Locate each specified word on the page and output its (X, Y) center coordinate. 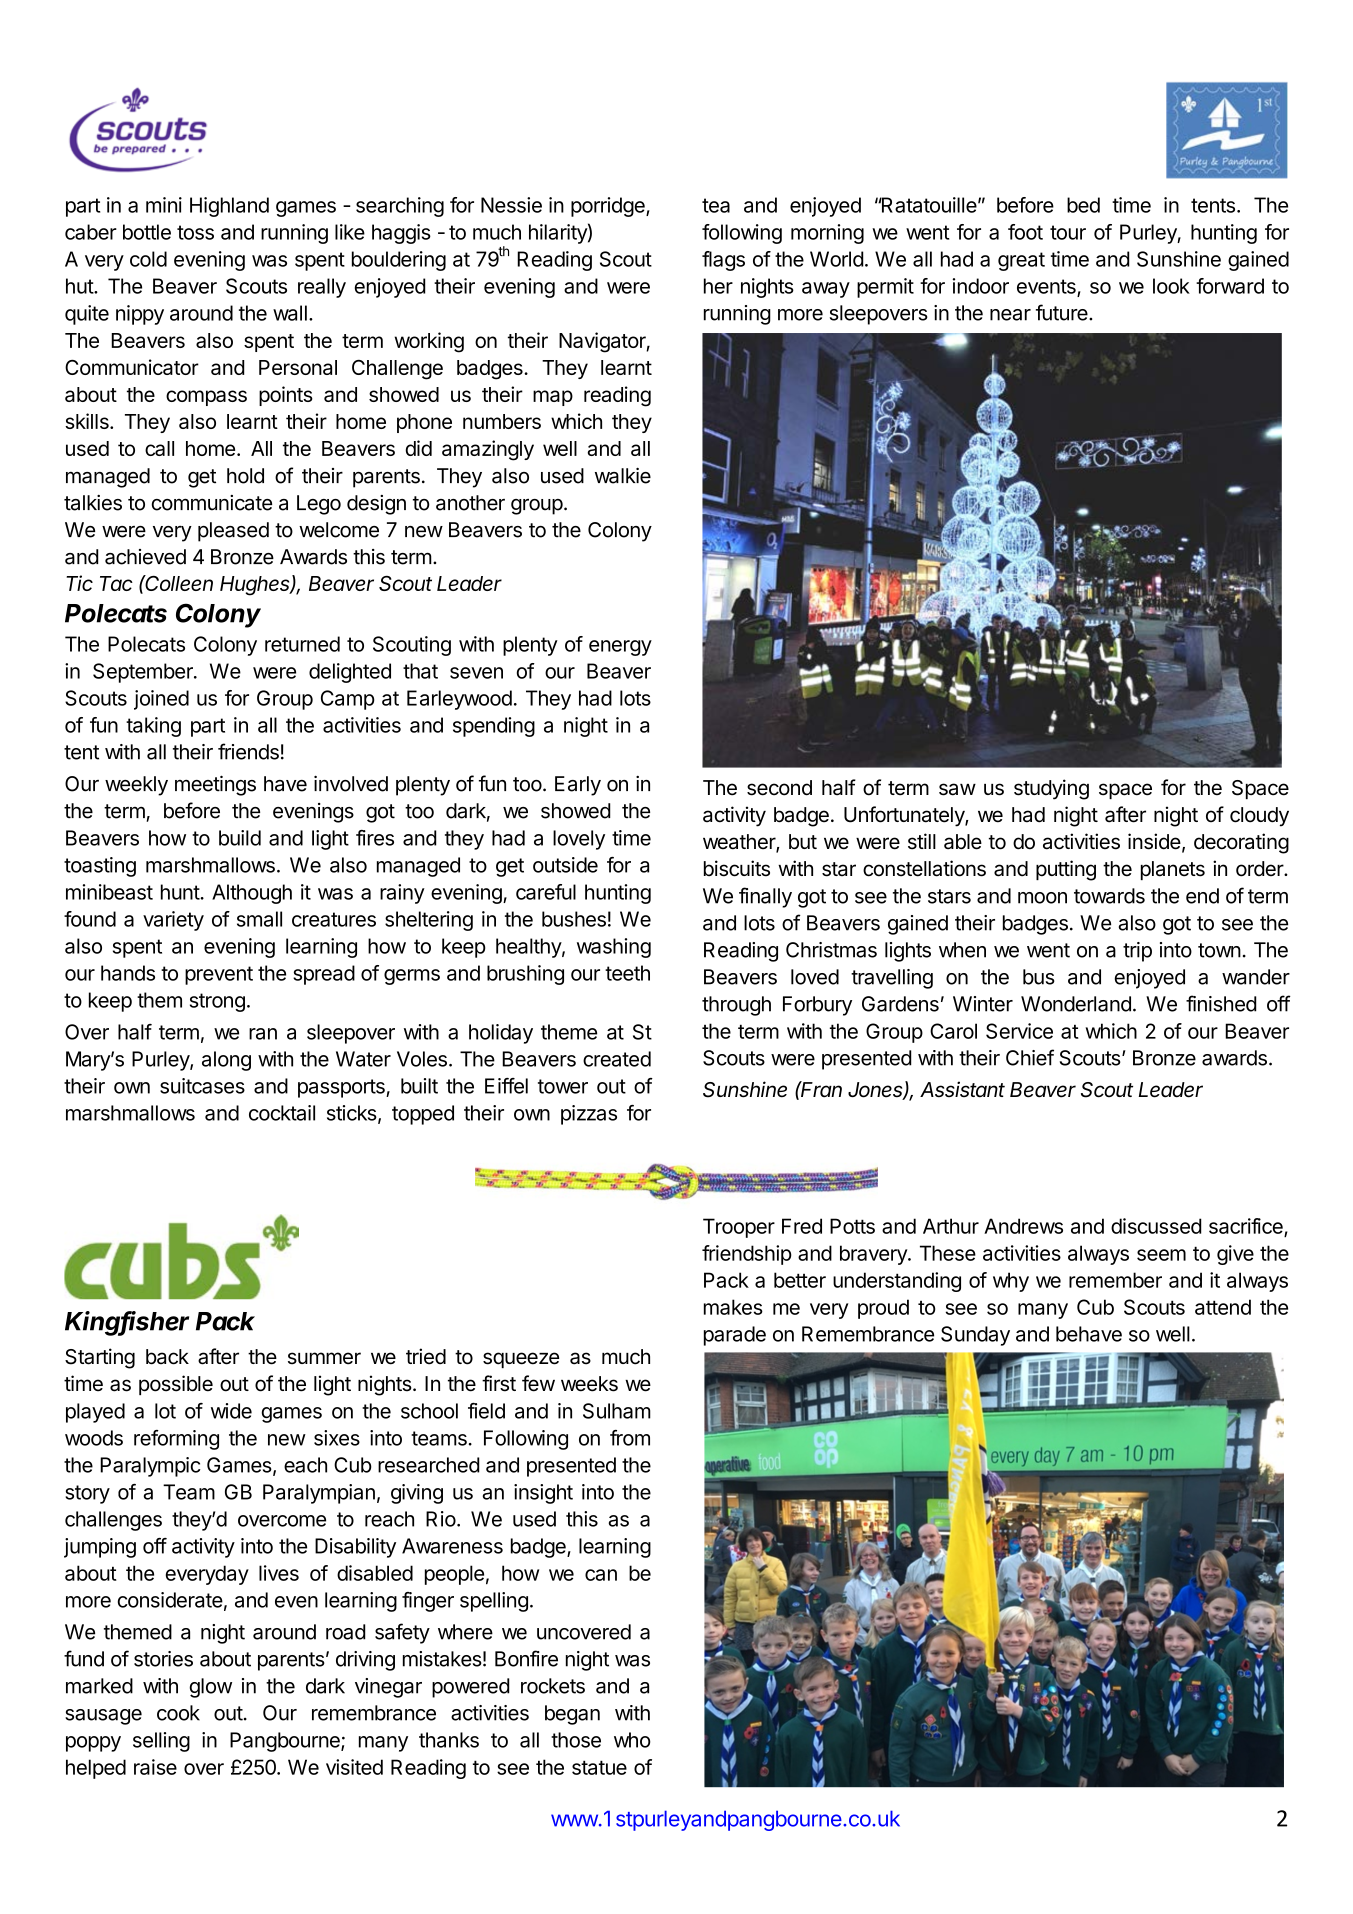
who (632, 1740)
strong (217, 1002)
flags (723, 261)
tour (1068, 232)
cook (178, 1713)
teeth (627, 973)
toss (195, 232)
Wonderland (1076, 1004)
